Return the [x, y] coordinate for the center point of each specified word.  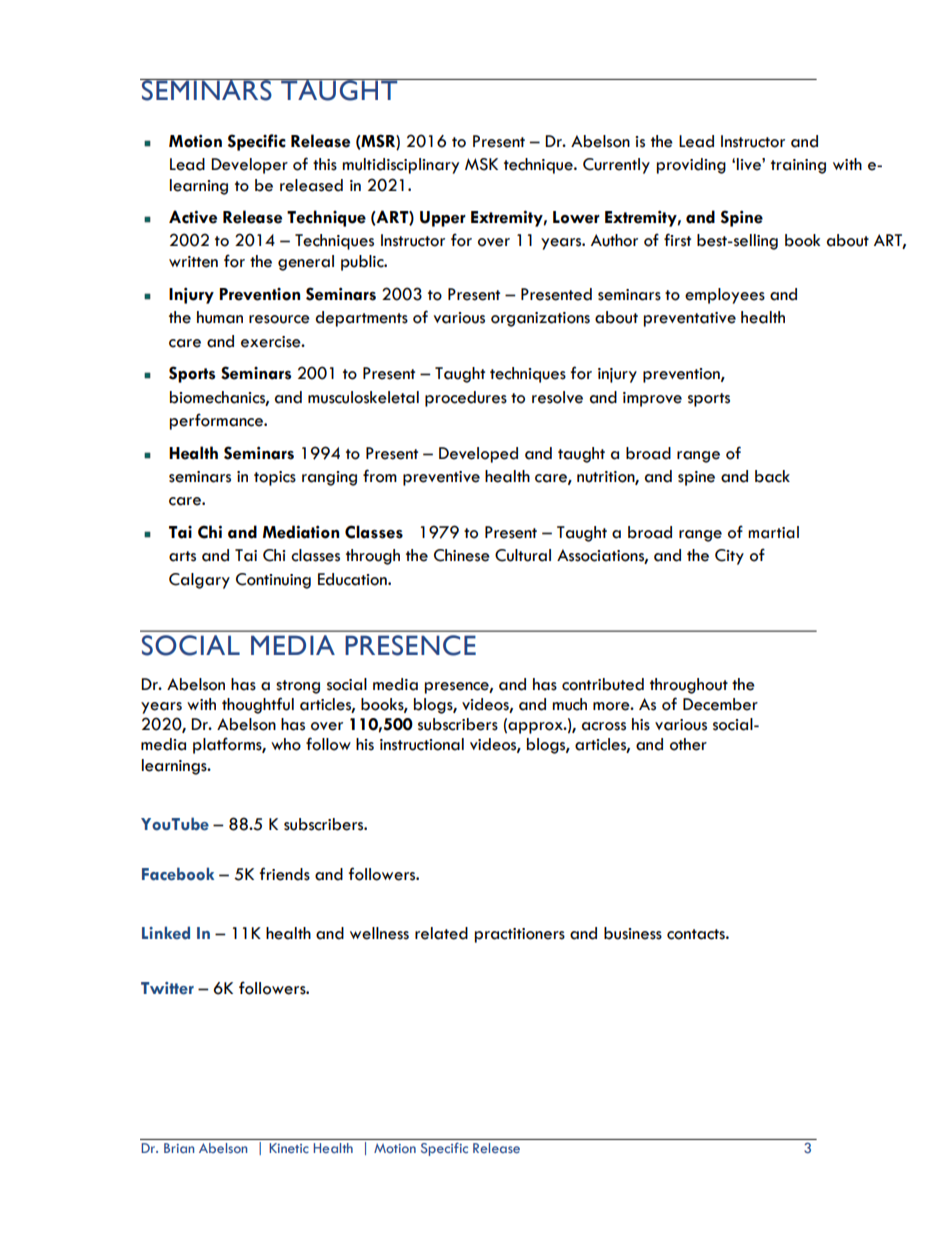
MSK [481, 164]
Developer [249, 166]
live [750, 164]
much [569, 704]
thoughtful [258, 705]
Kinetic [289, 1148]
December [720, 704]
